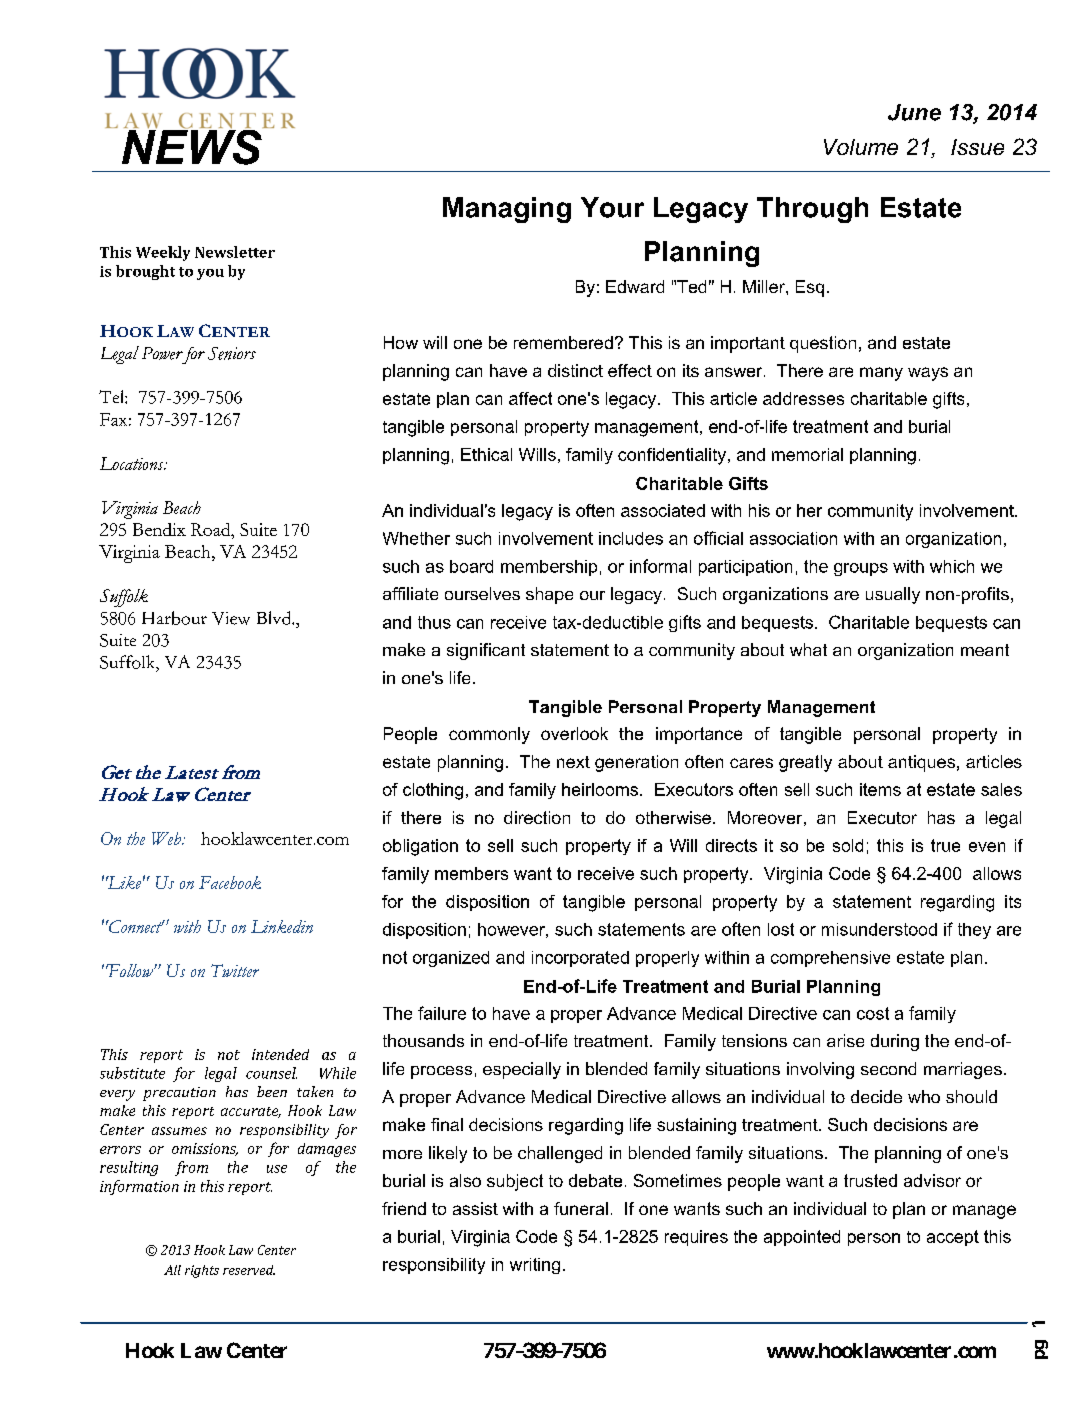 The width and height of the page is (1091, 1412). I want to click on what, so click(808, 649).
